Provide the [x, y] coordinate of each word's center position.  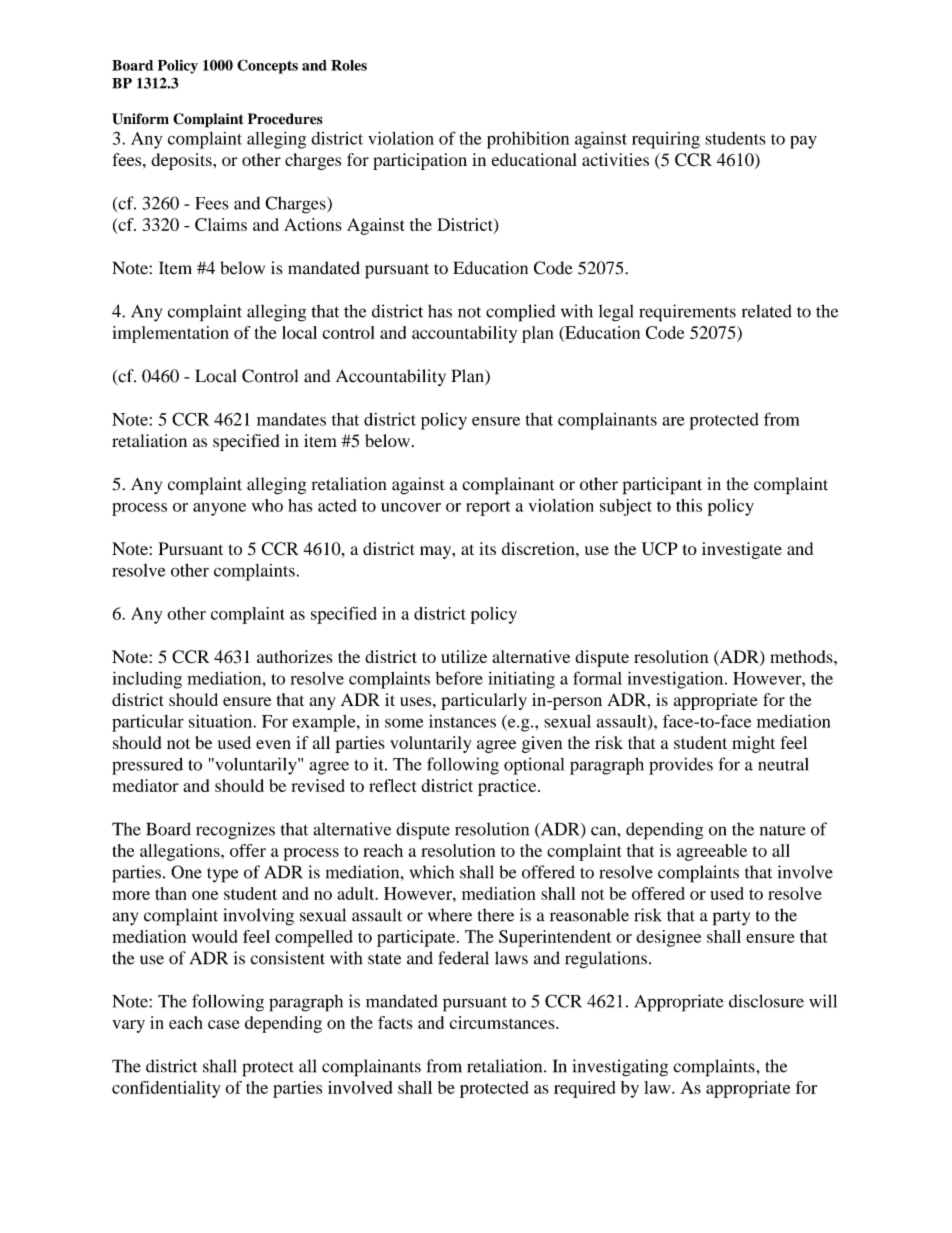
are [673, 421]
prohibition [528, 140]
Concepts [267, 66]
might [753, 744]
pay [803, 142]
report [488, 508]
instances [462, 721]
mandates [291, 419]
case [224, 1024]
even [273, 744]
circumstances [503, 1022]
